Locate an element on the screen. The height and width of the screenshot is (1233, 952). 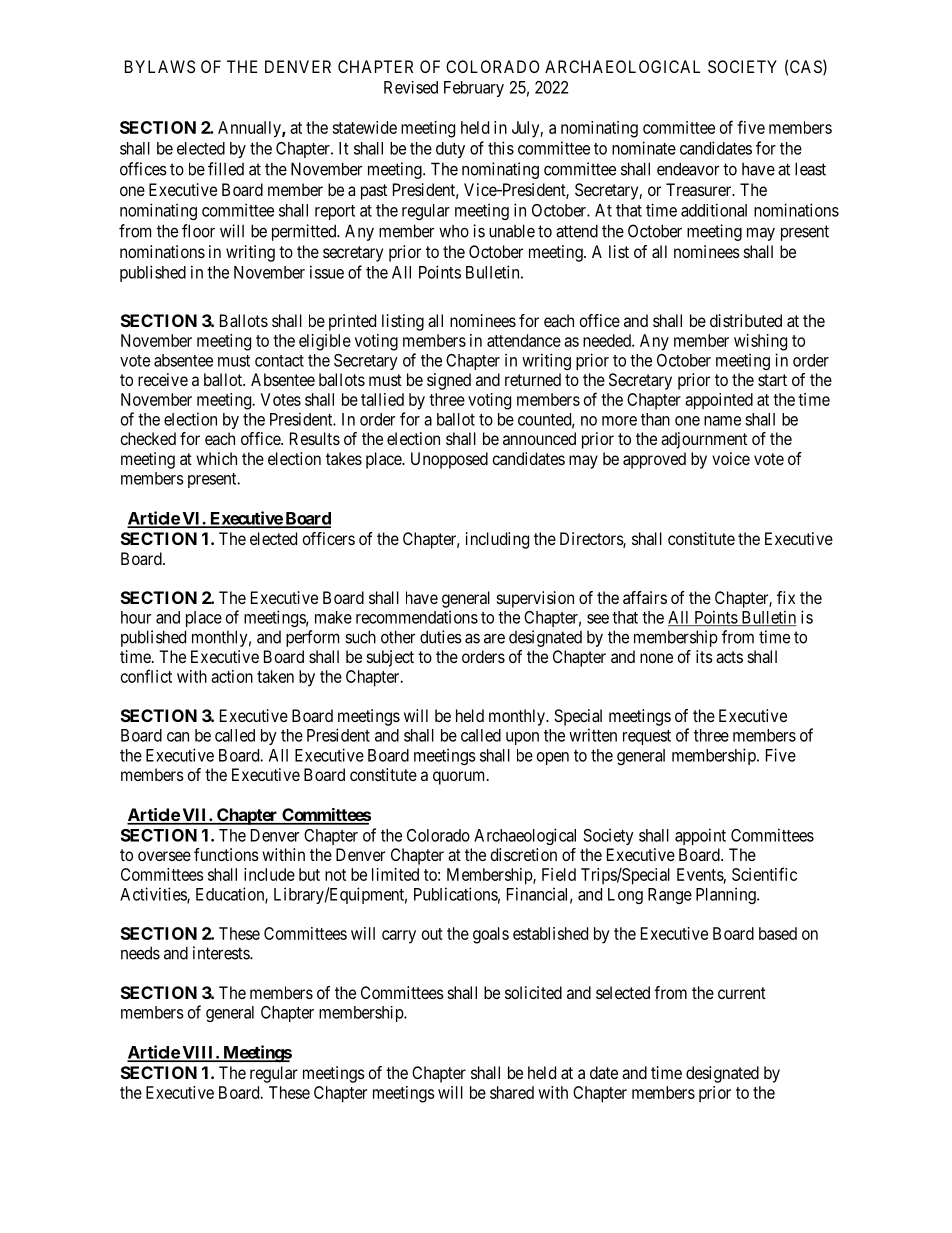
Scientific is located at coordinates (764, 874).
